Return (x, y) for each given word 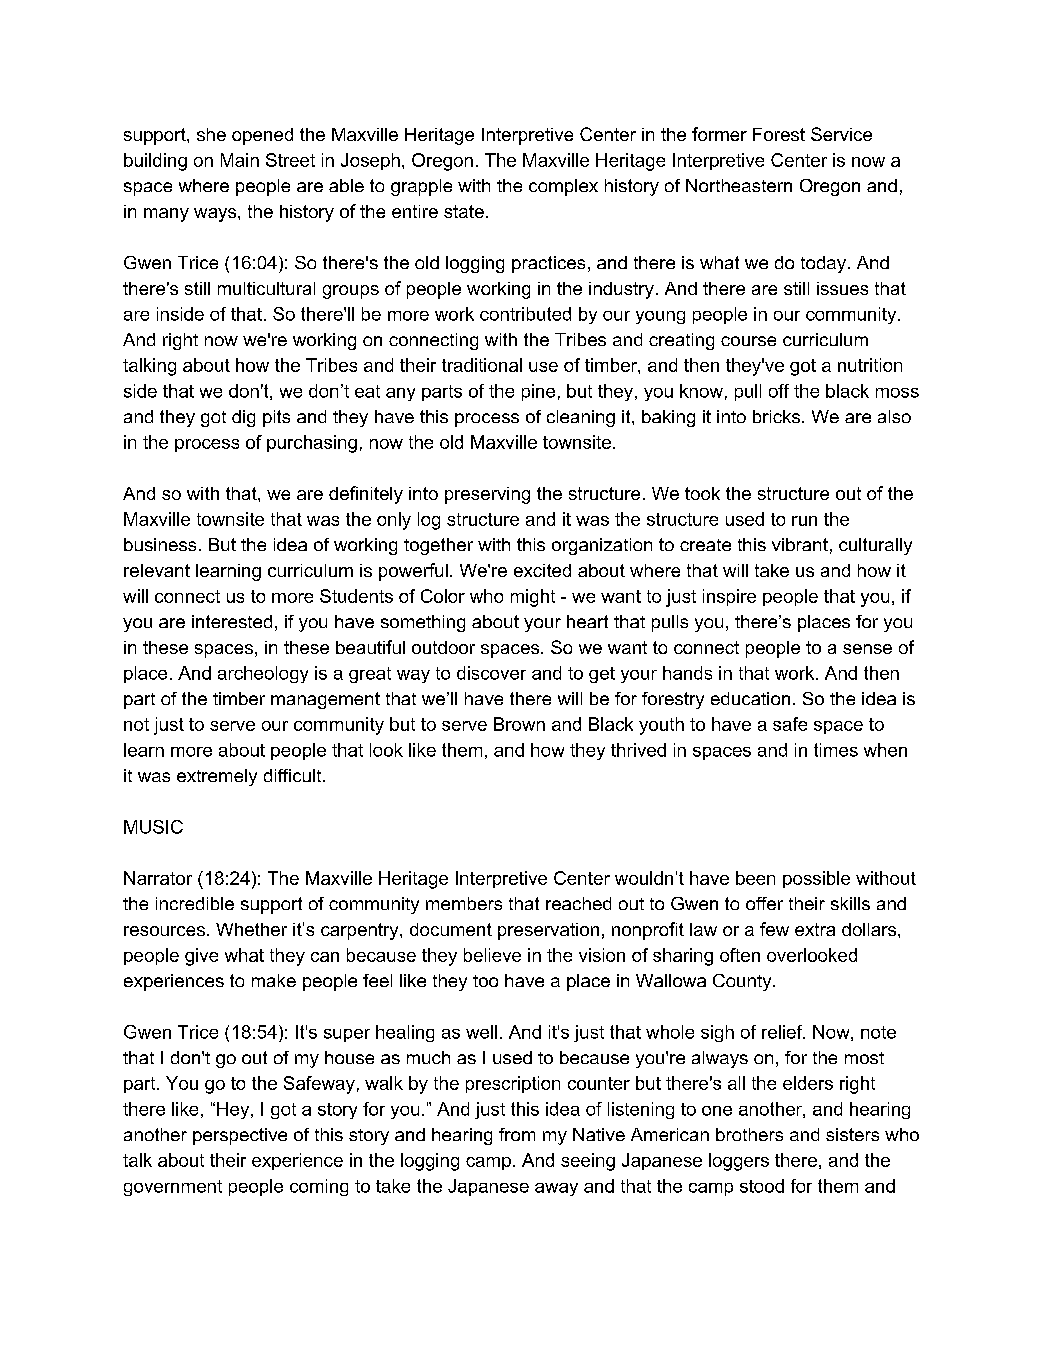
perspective (240, 1136)
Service (841, 134)
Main (240, 160)
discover (491, 673)
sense (867, 649)
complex (563, 187)
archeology (263, 674)
